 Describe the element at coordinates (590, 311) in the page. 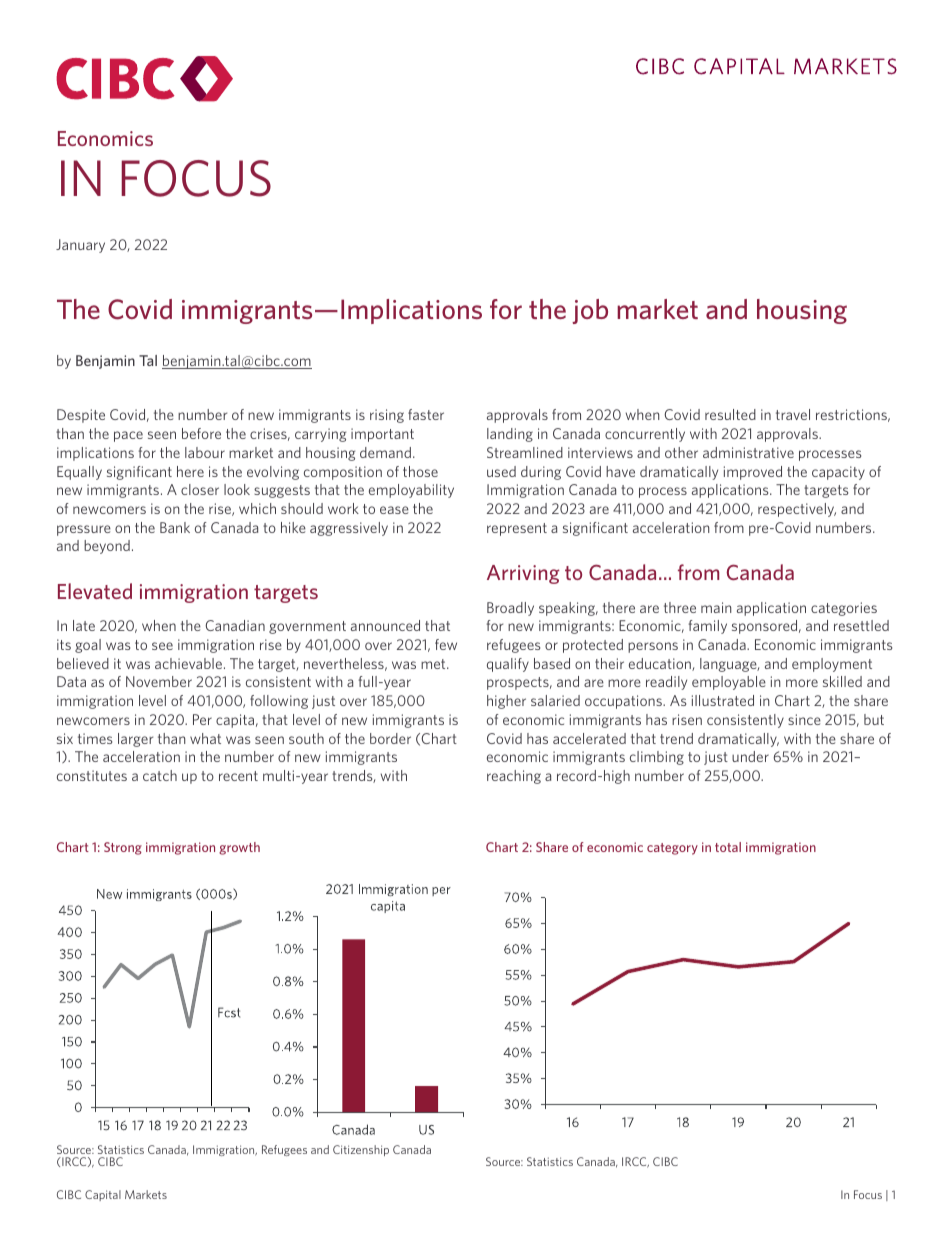

I see `job` at that location.
